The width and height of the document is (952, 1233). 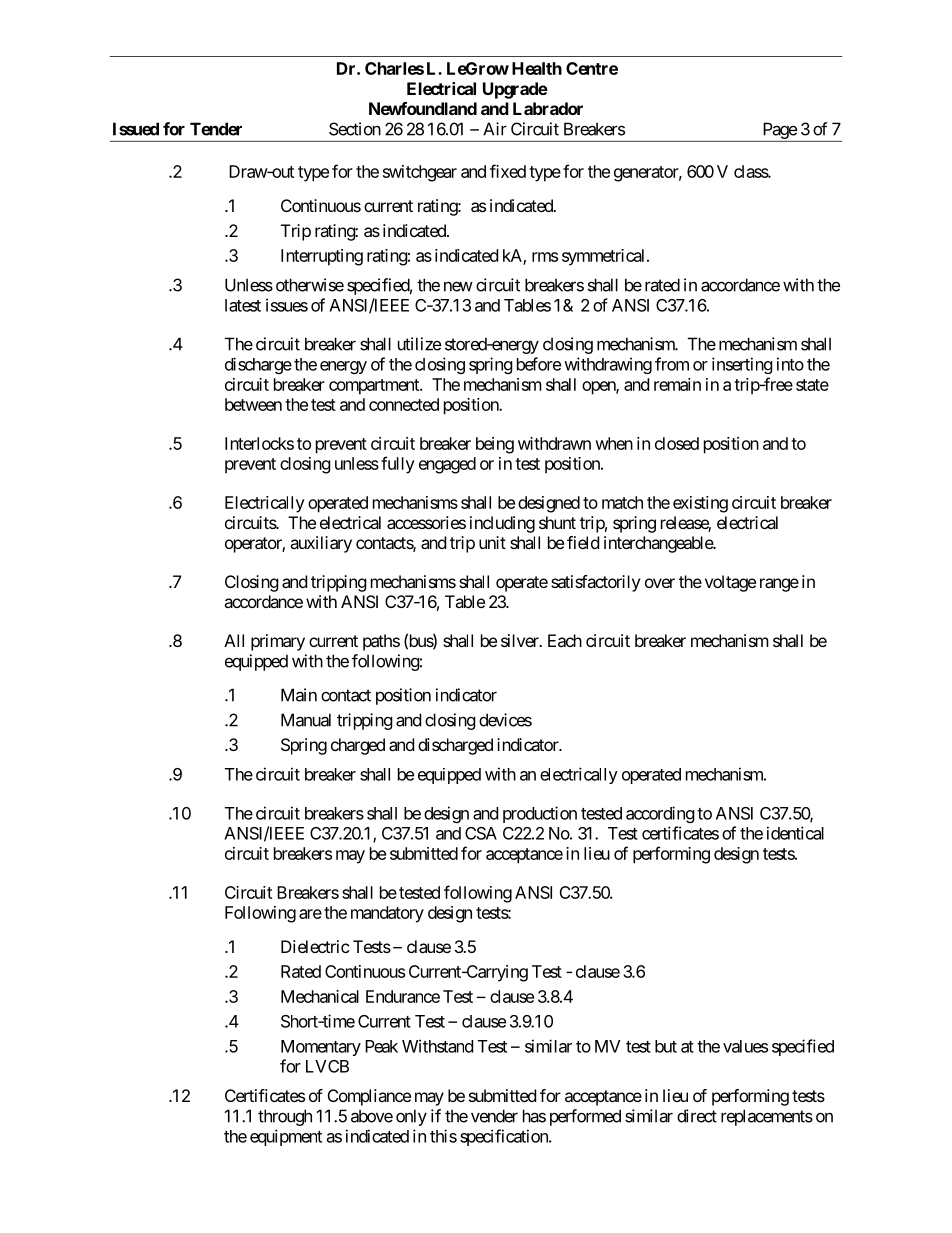 I want to click on Tender, so click(x=216, y=129).
